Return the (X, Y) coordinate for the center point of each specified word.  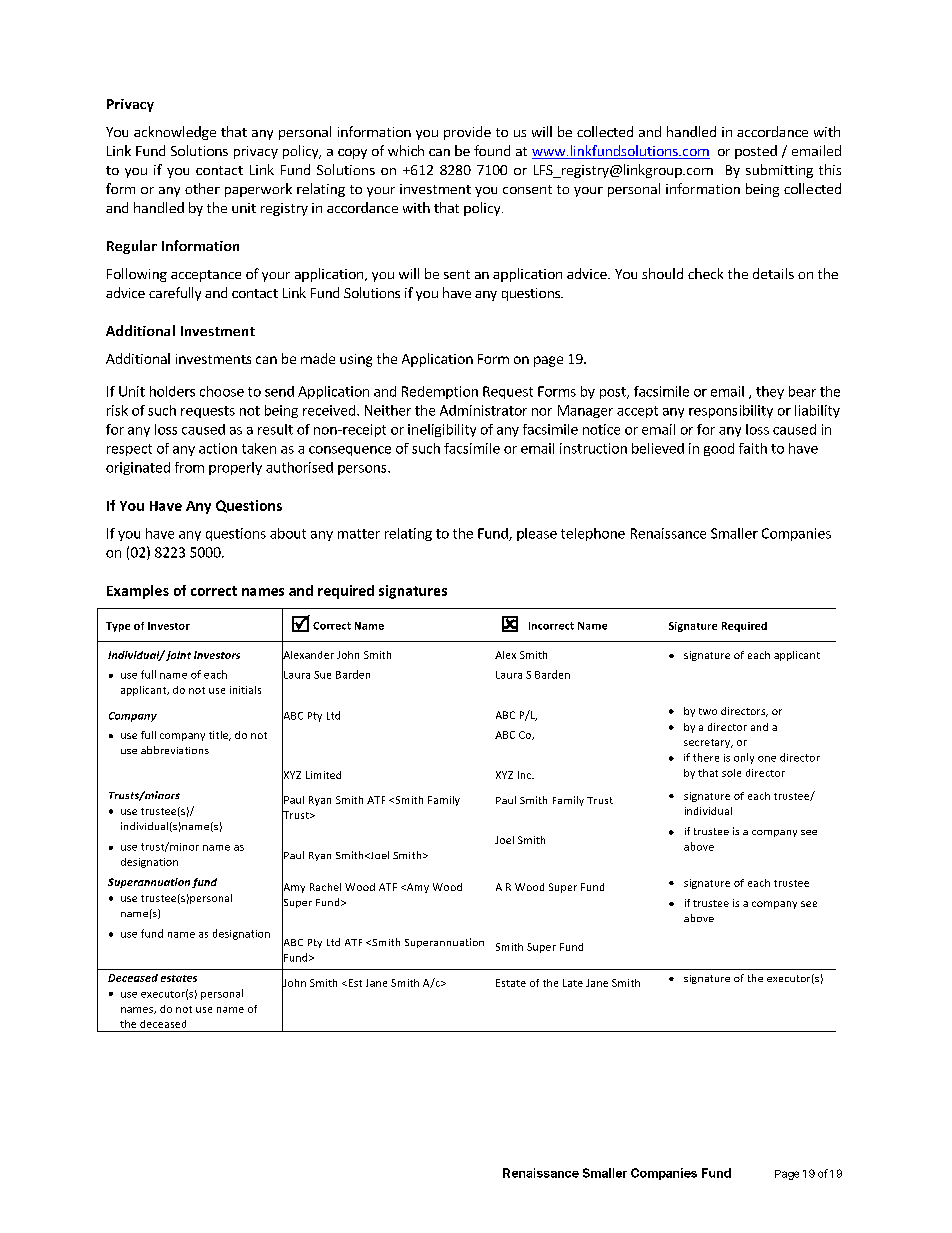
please (537, 534)
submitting (779, 171)
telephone (593, 534)
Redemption (440, 392)
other (202, 188)
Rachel (325, 887)
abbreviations (175, 750)
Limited (323, 775)
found (492, 150)
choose (222, 391)
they (770, 392)
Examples (138, 592)
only (744, 758)
